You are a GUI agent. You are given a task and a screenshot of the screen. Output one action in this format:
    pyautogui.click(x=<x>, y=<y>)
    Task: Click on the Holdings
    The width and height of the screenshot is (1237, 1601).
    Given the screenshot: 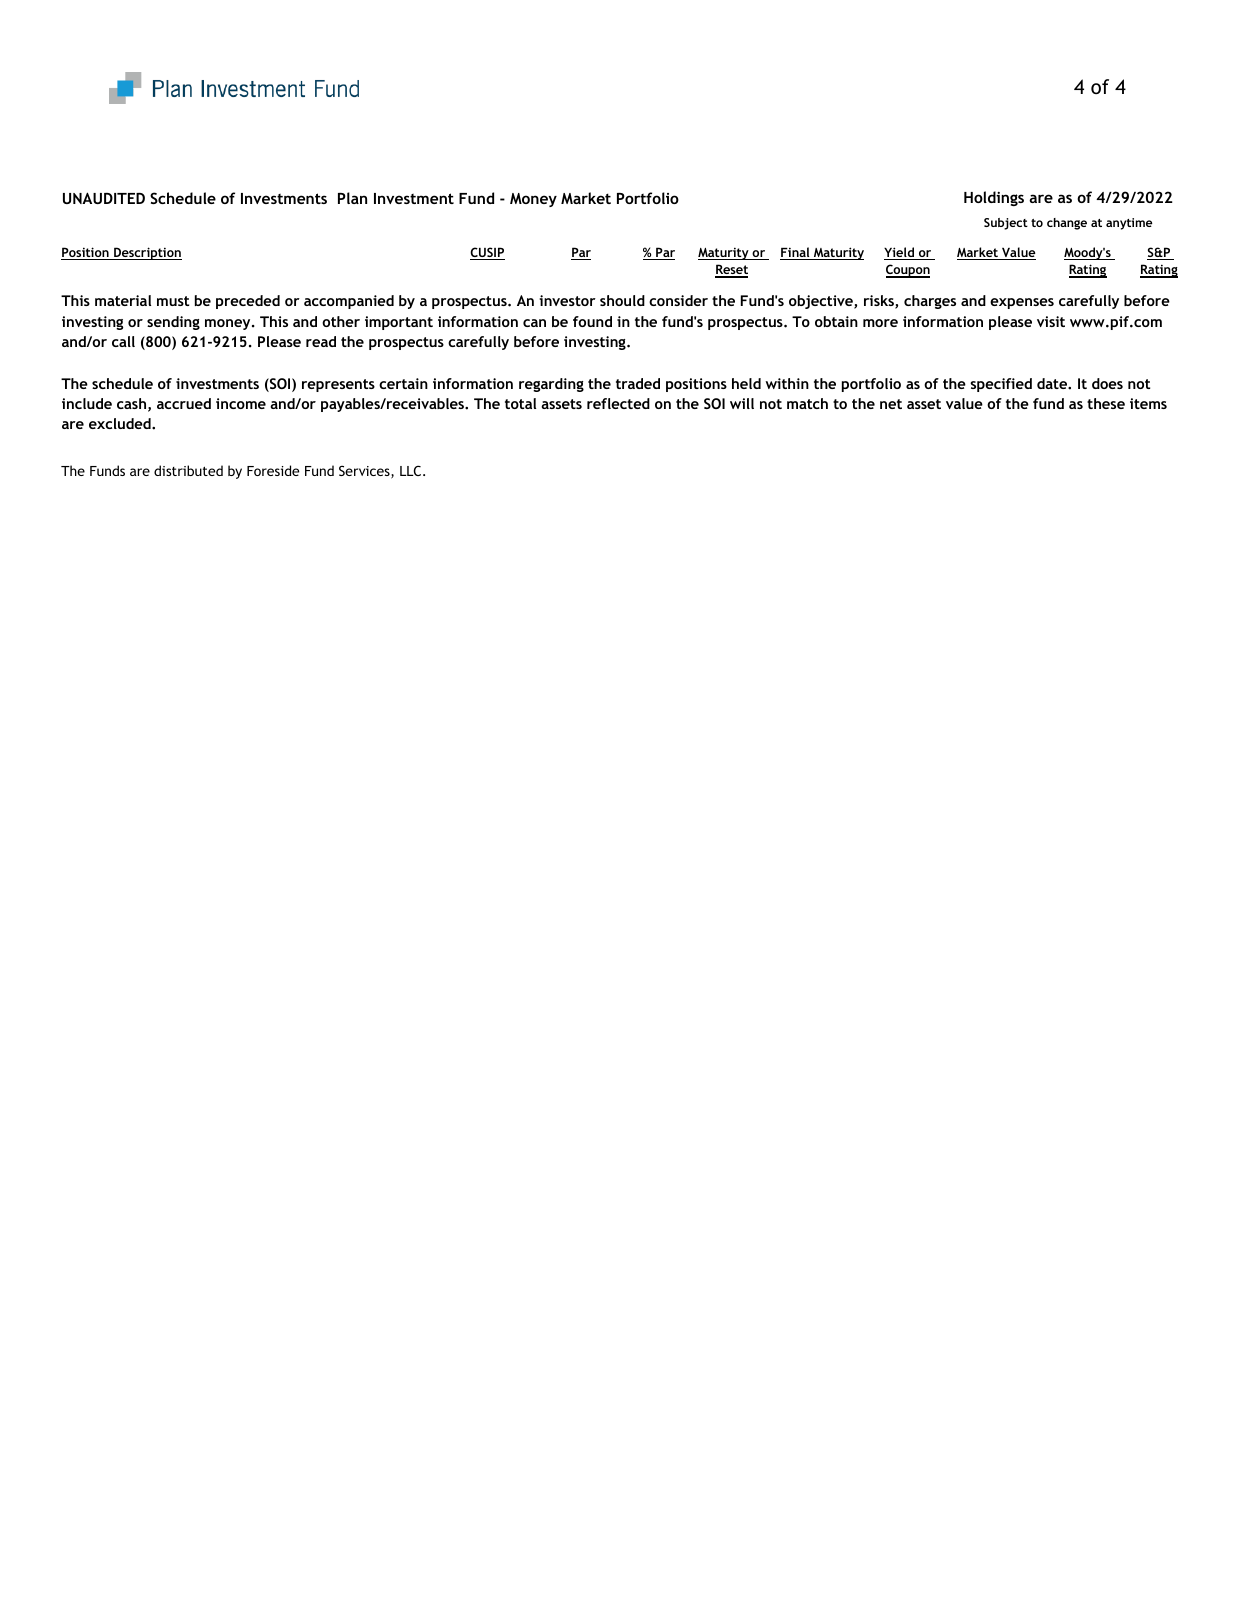 What is the action you would take?
    pyautogui.click(x=994, y=198)
